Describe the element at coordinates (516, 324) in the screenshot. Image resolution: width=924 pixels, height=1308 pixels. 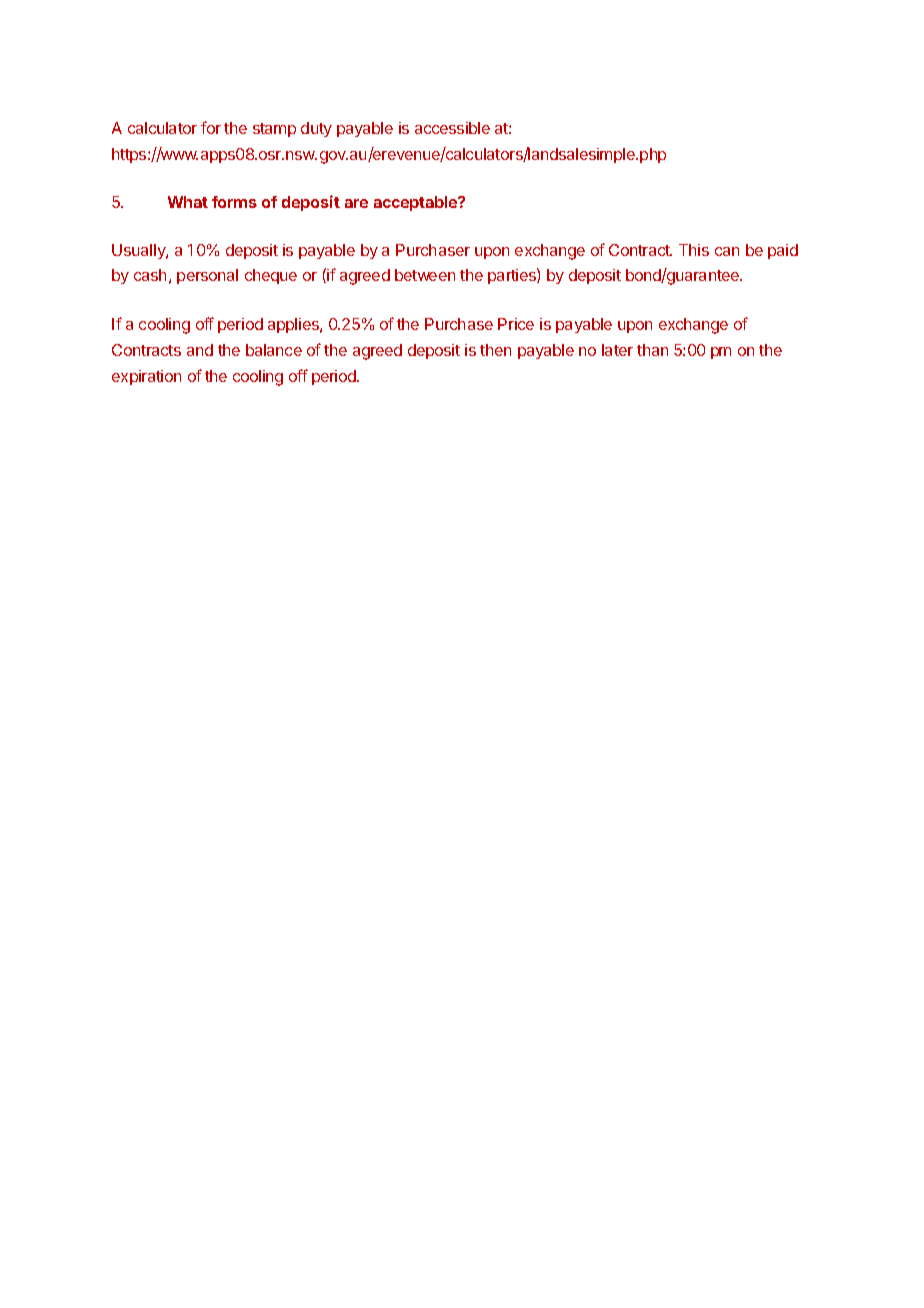
I see `Price` at that location.
